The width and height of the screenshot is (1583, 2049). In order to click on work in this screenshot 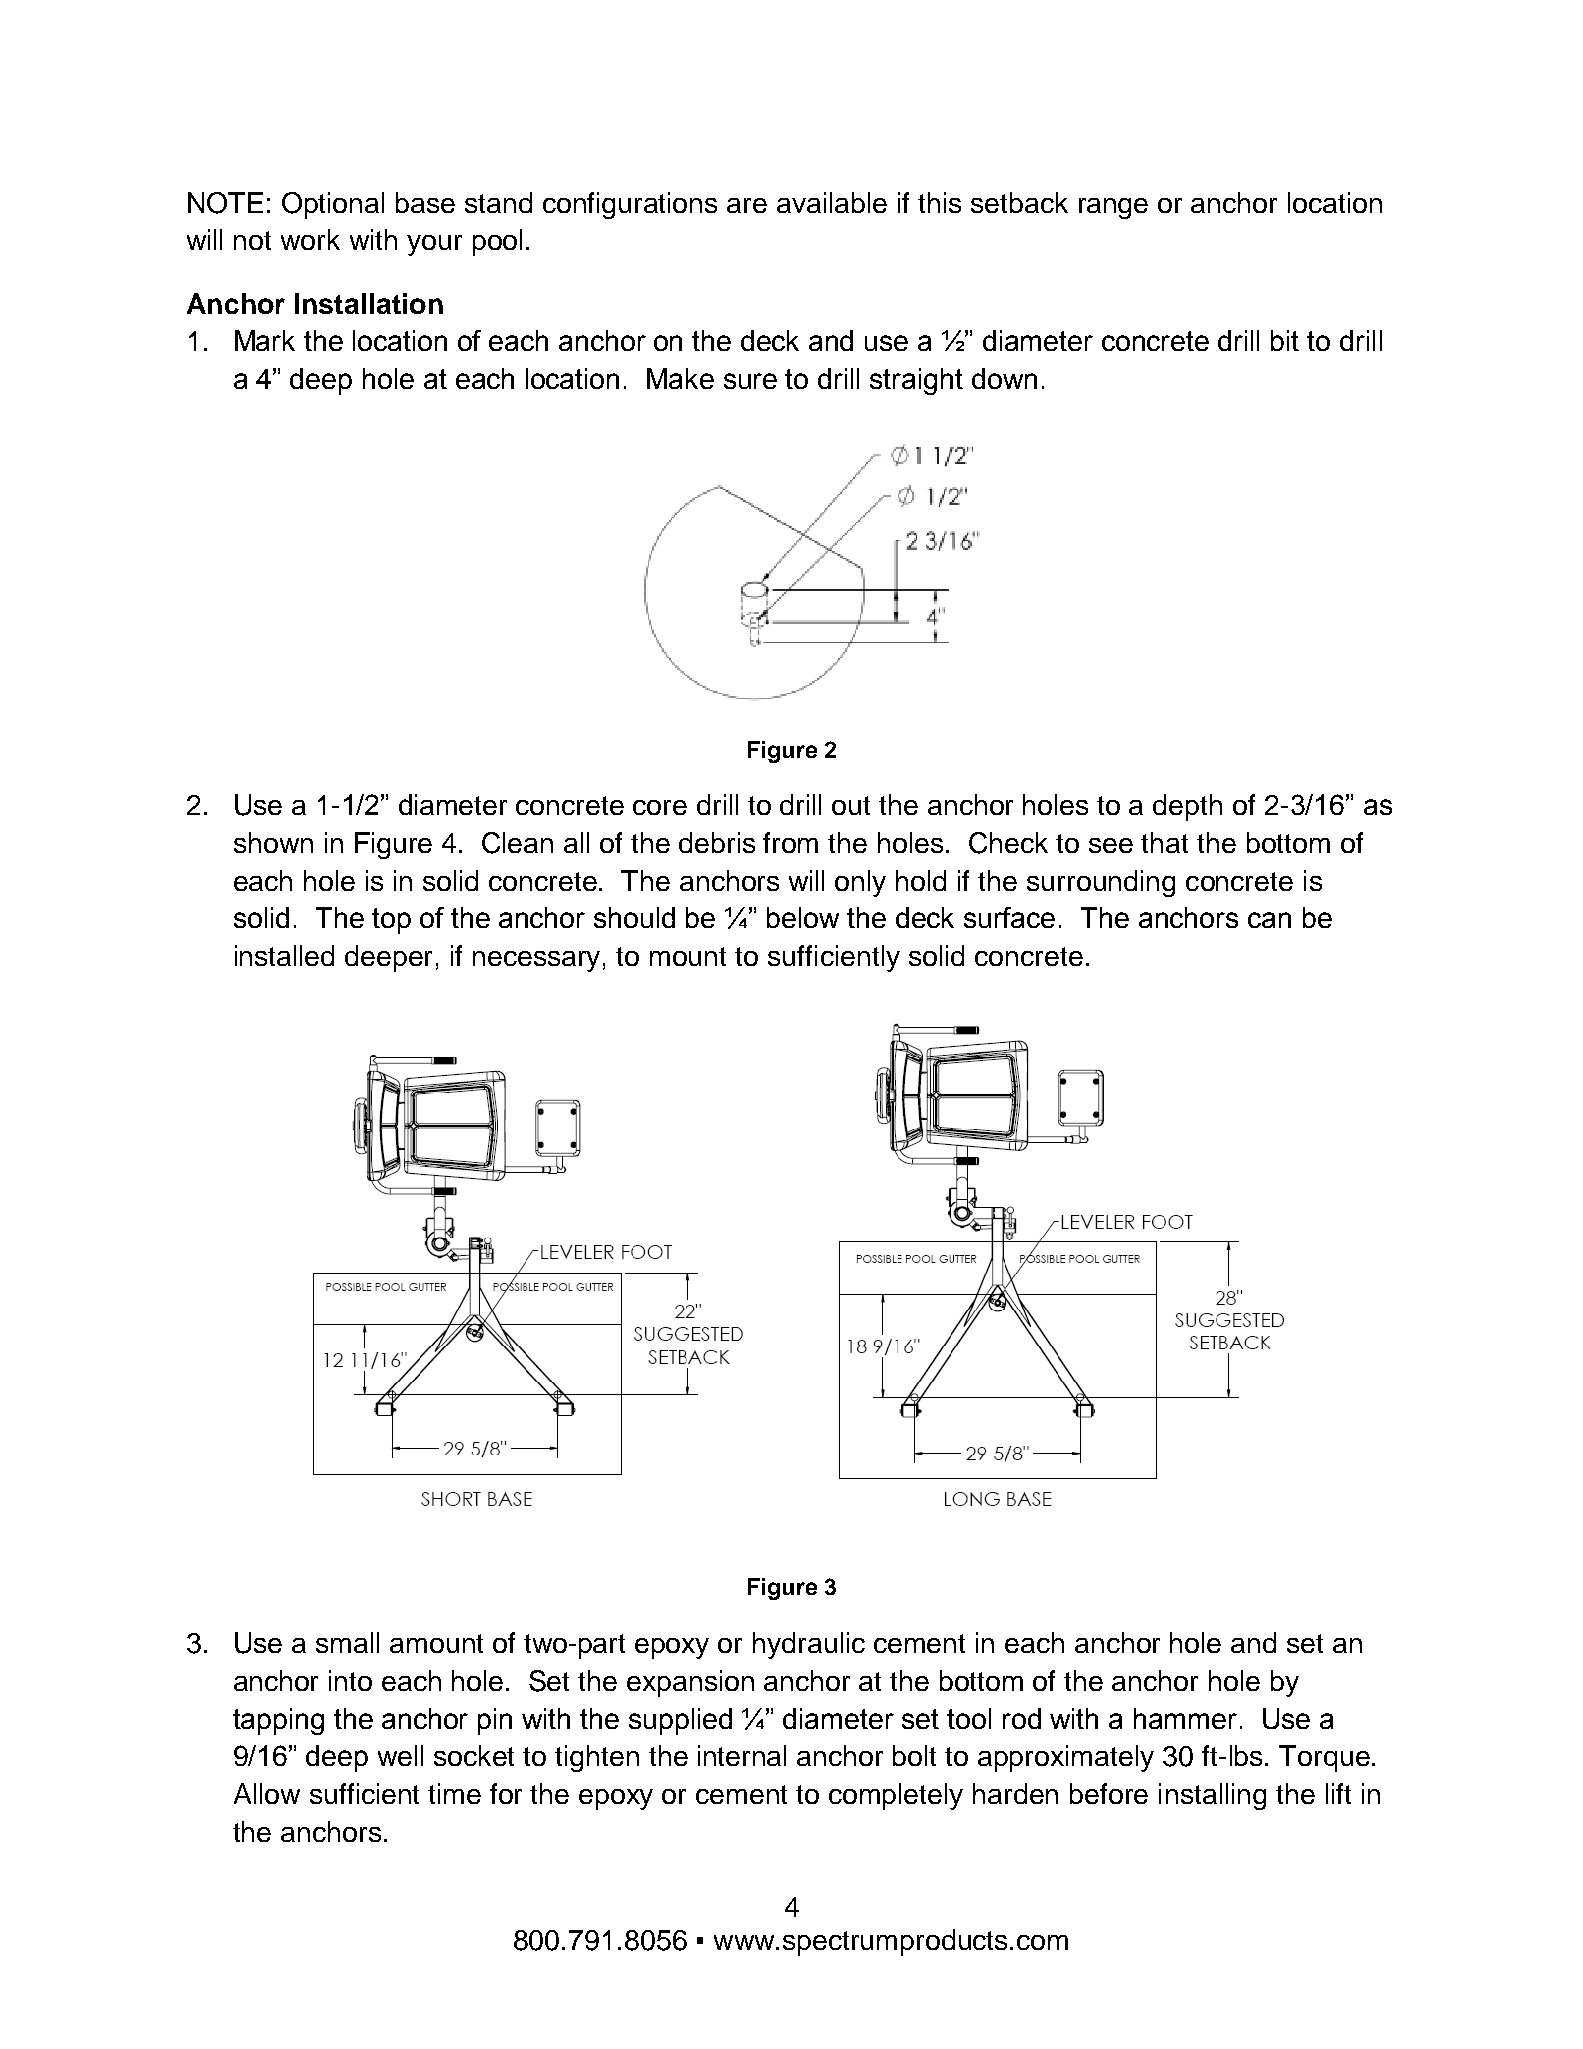, I will do `click(310, 239)`.
